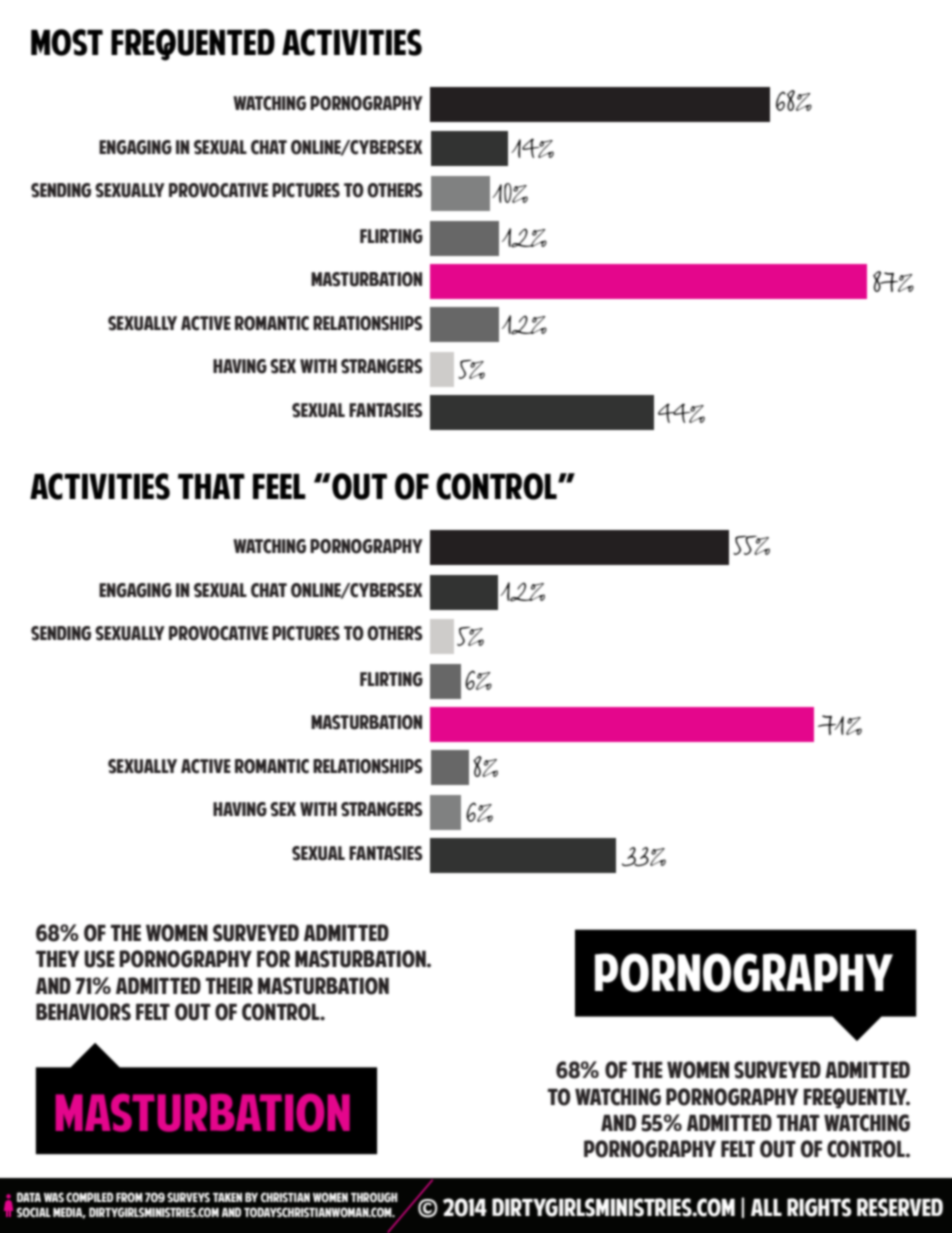 The width and height of the screenshot is (952, 1233). What do you see at coordinates (193, 45) in the screenshot?
I see `frequented` at bounding box center [193, 45].
